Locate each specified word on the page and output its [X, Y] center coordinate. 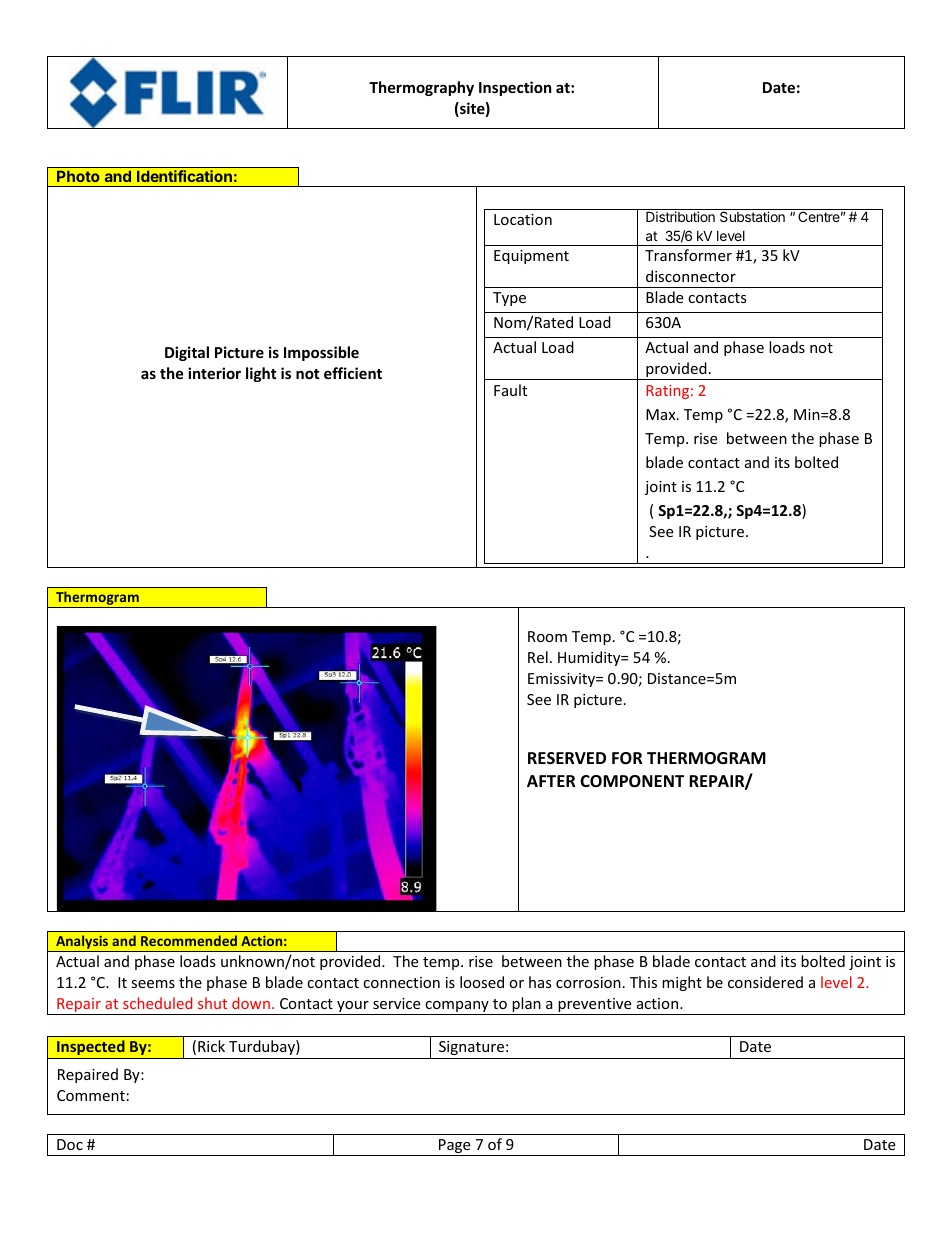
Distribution [680, 216]
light [261, 374]
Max [662, 414]
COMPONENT [632, 781]
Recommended [189, 940]
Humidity [590, 658]
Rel [538, 657]
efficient [353, 373]
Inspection [515, 88]
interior [214, 373]
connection [401, 982]
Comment [91, 1095]
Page [455, 1147]
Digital [187, 353]
